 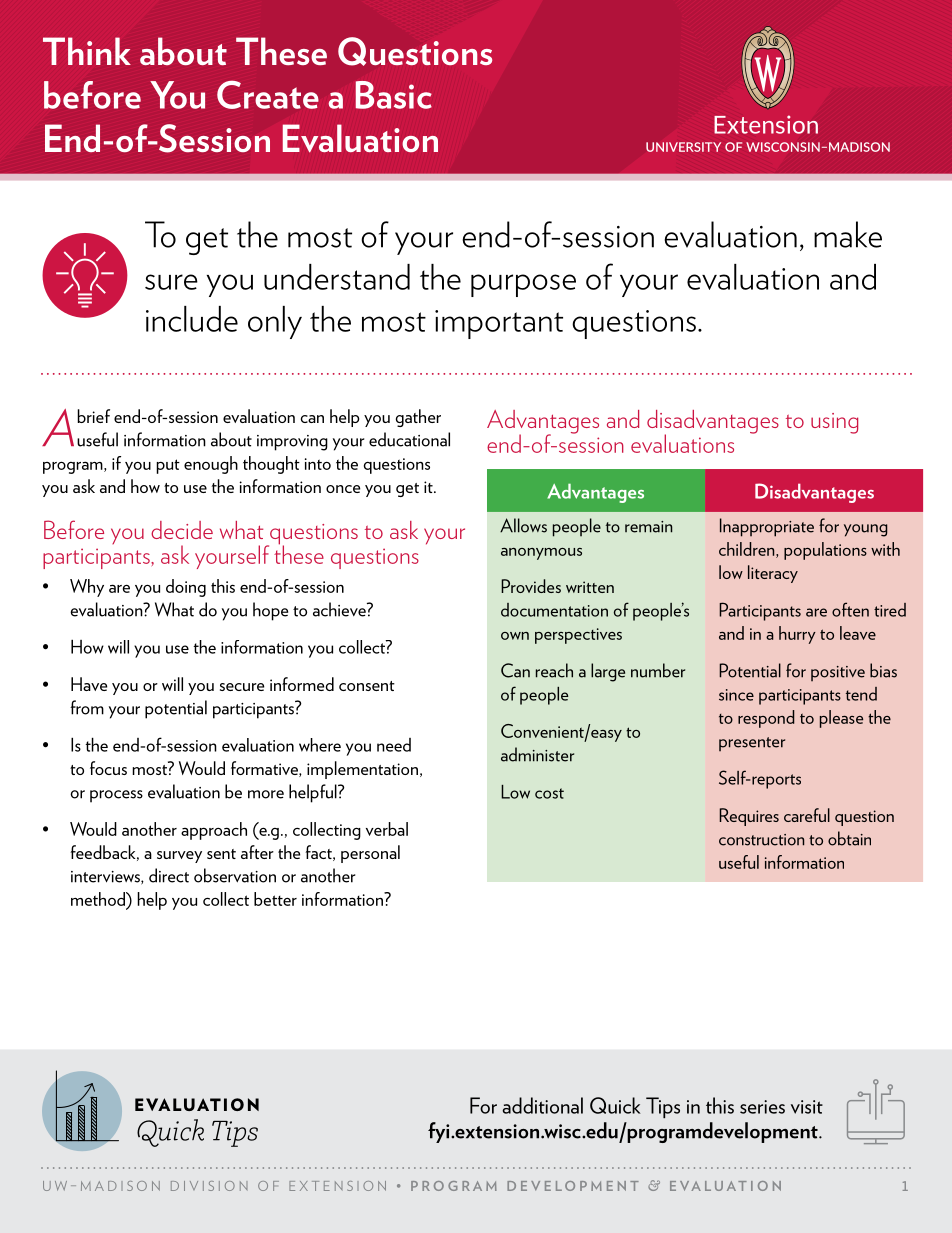 I want to click on additional, so click(x=542, y=1105).
